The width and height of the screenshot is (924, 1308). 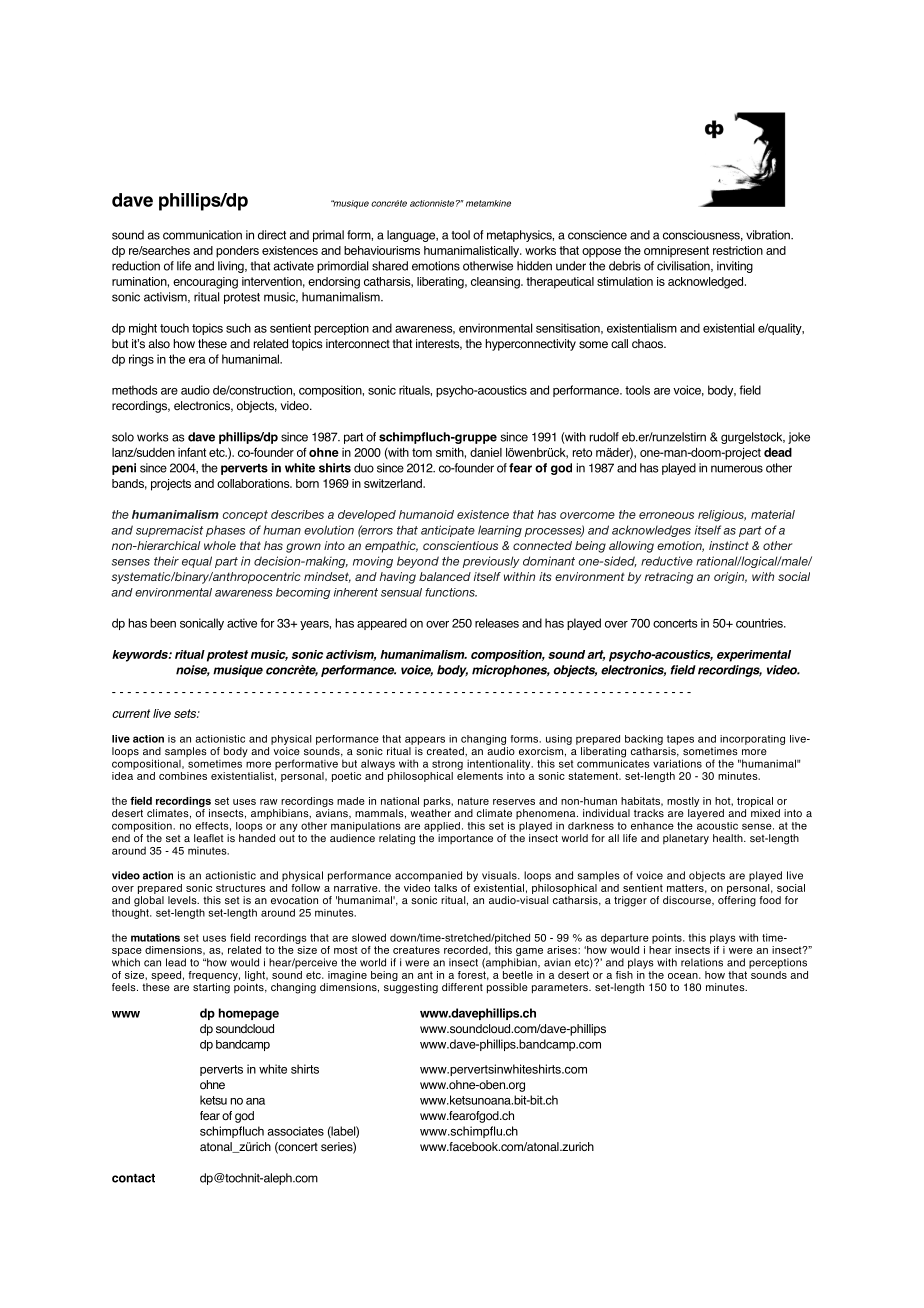 I want to click on inviting, so click(x=735, y=267).
